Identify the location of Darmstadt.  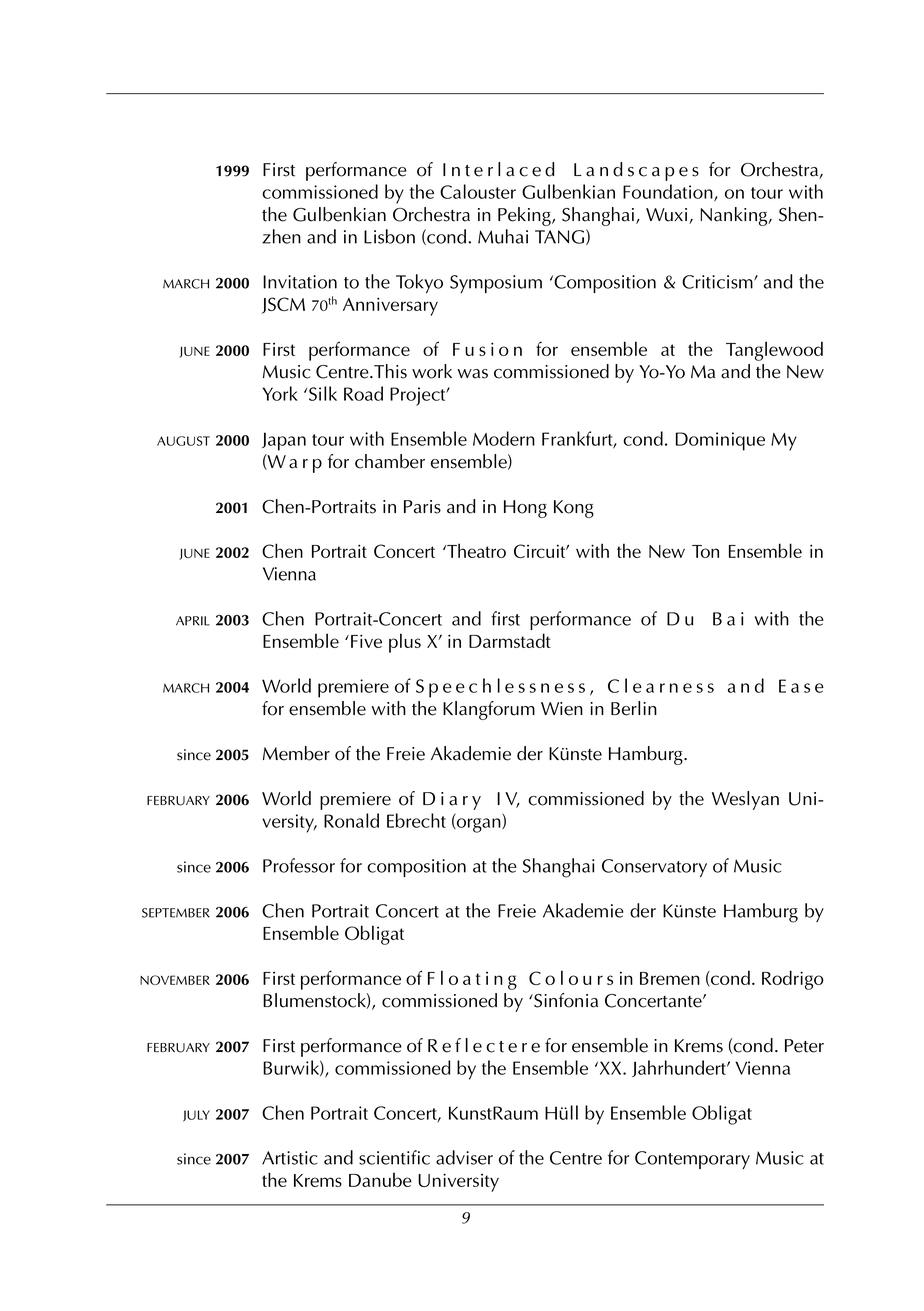
(510, 640).
